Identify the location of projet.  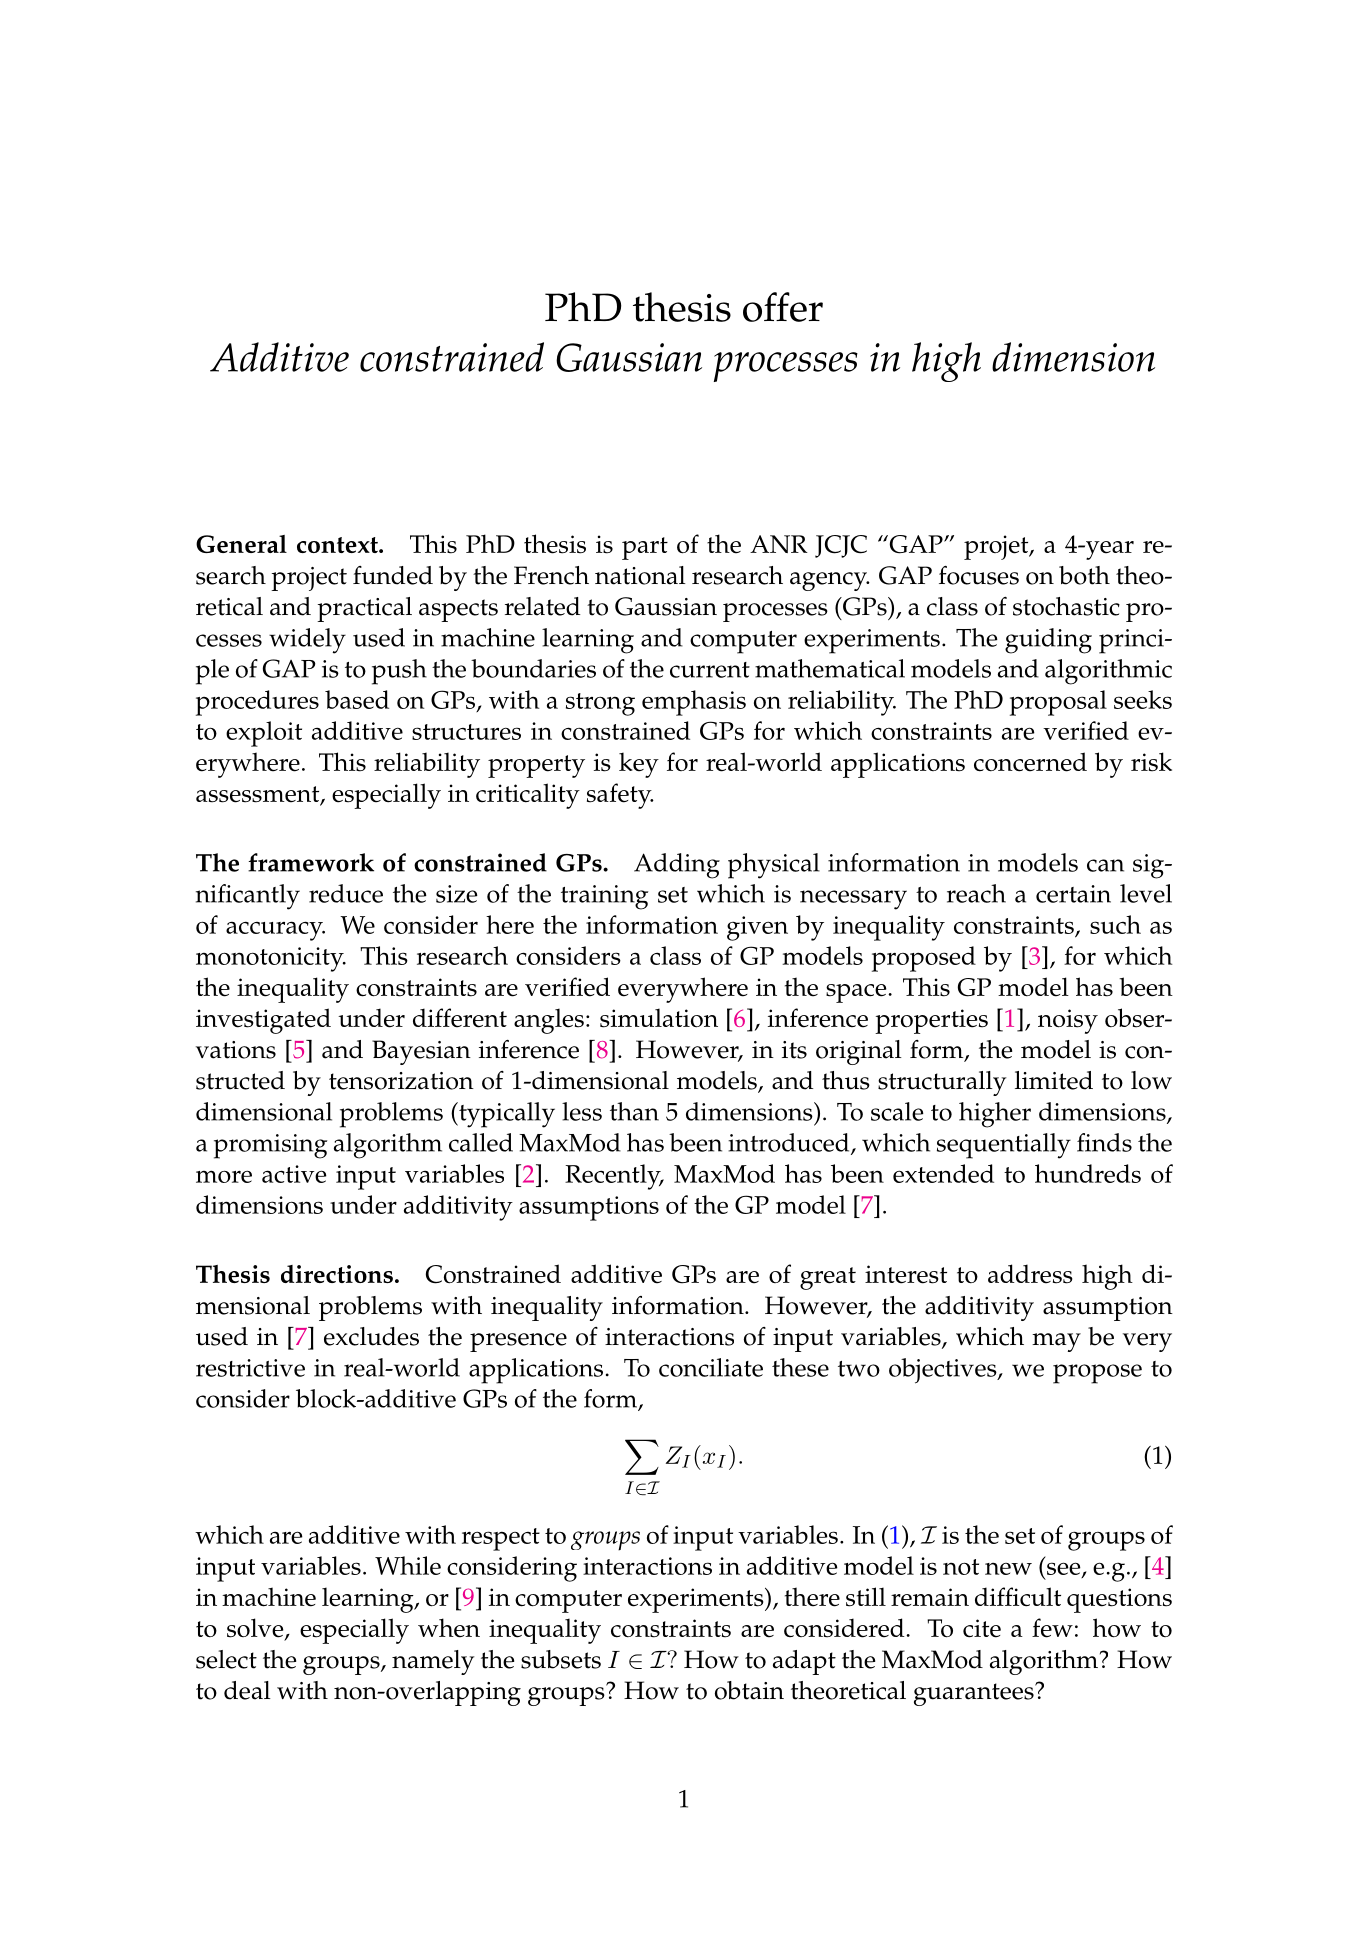
(997, 547).
